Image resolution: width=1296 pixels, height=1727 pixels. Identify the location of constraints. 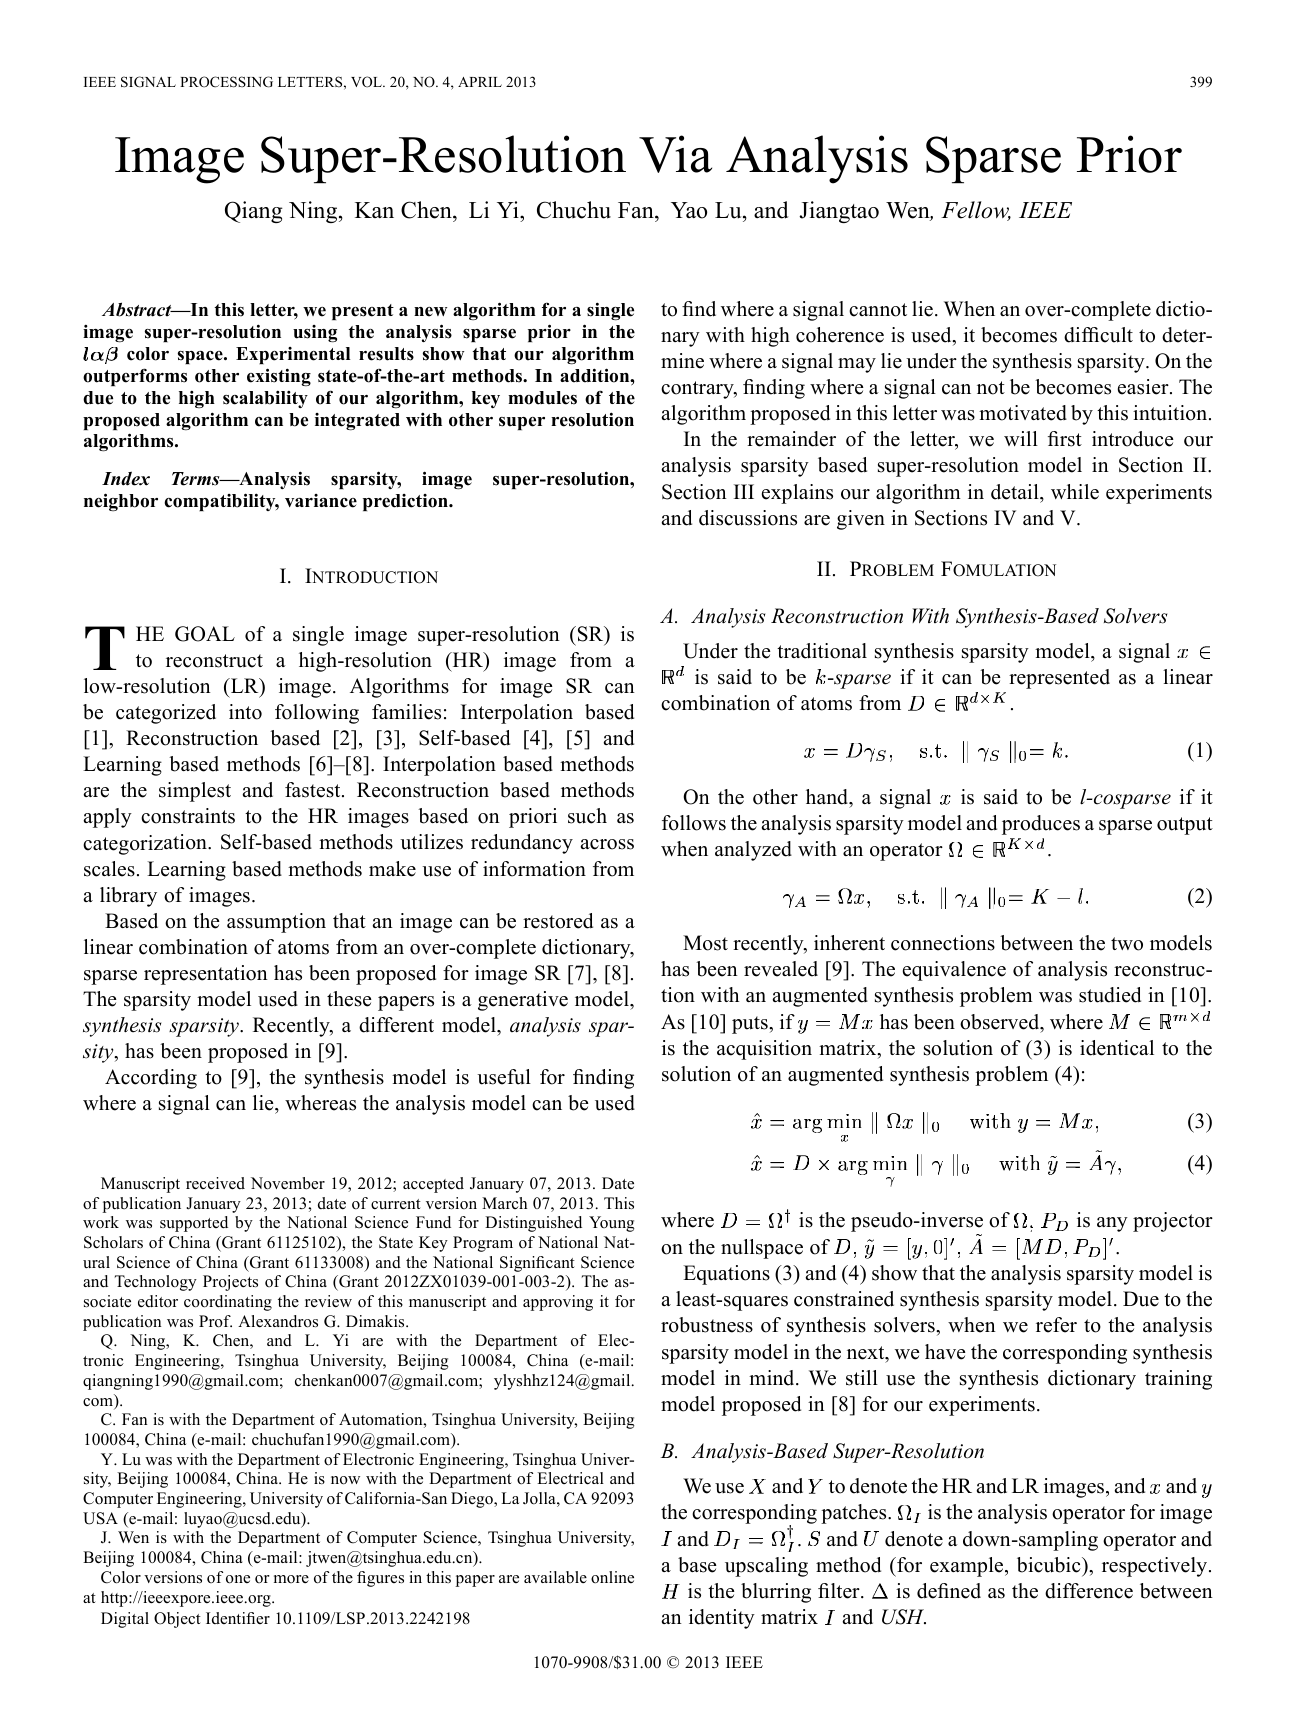
(188, 816).
